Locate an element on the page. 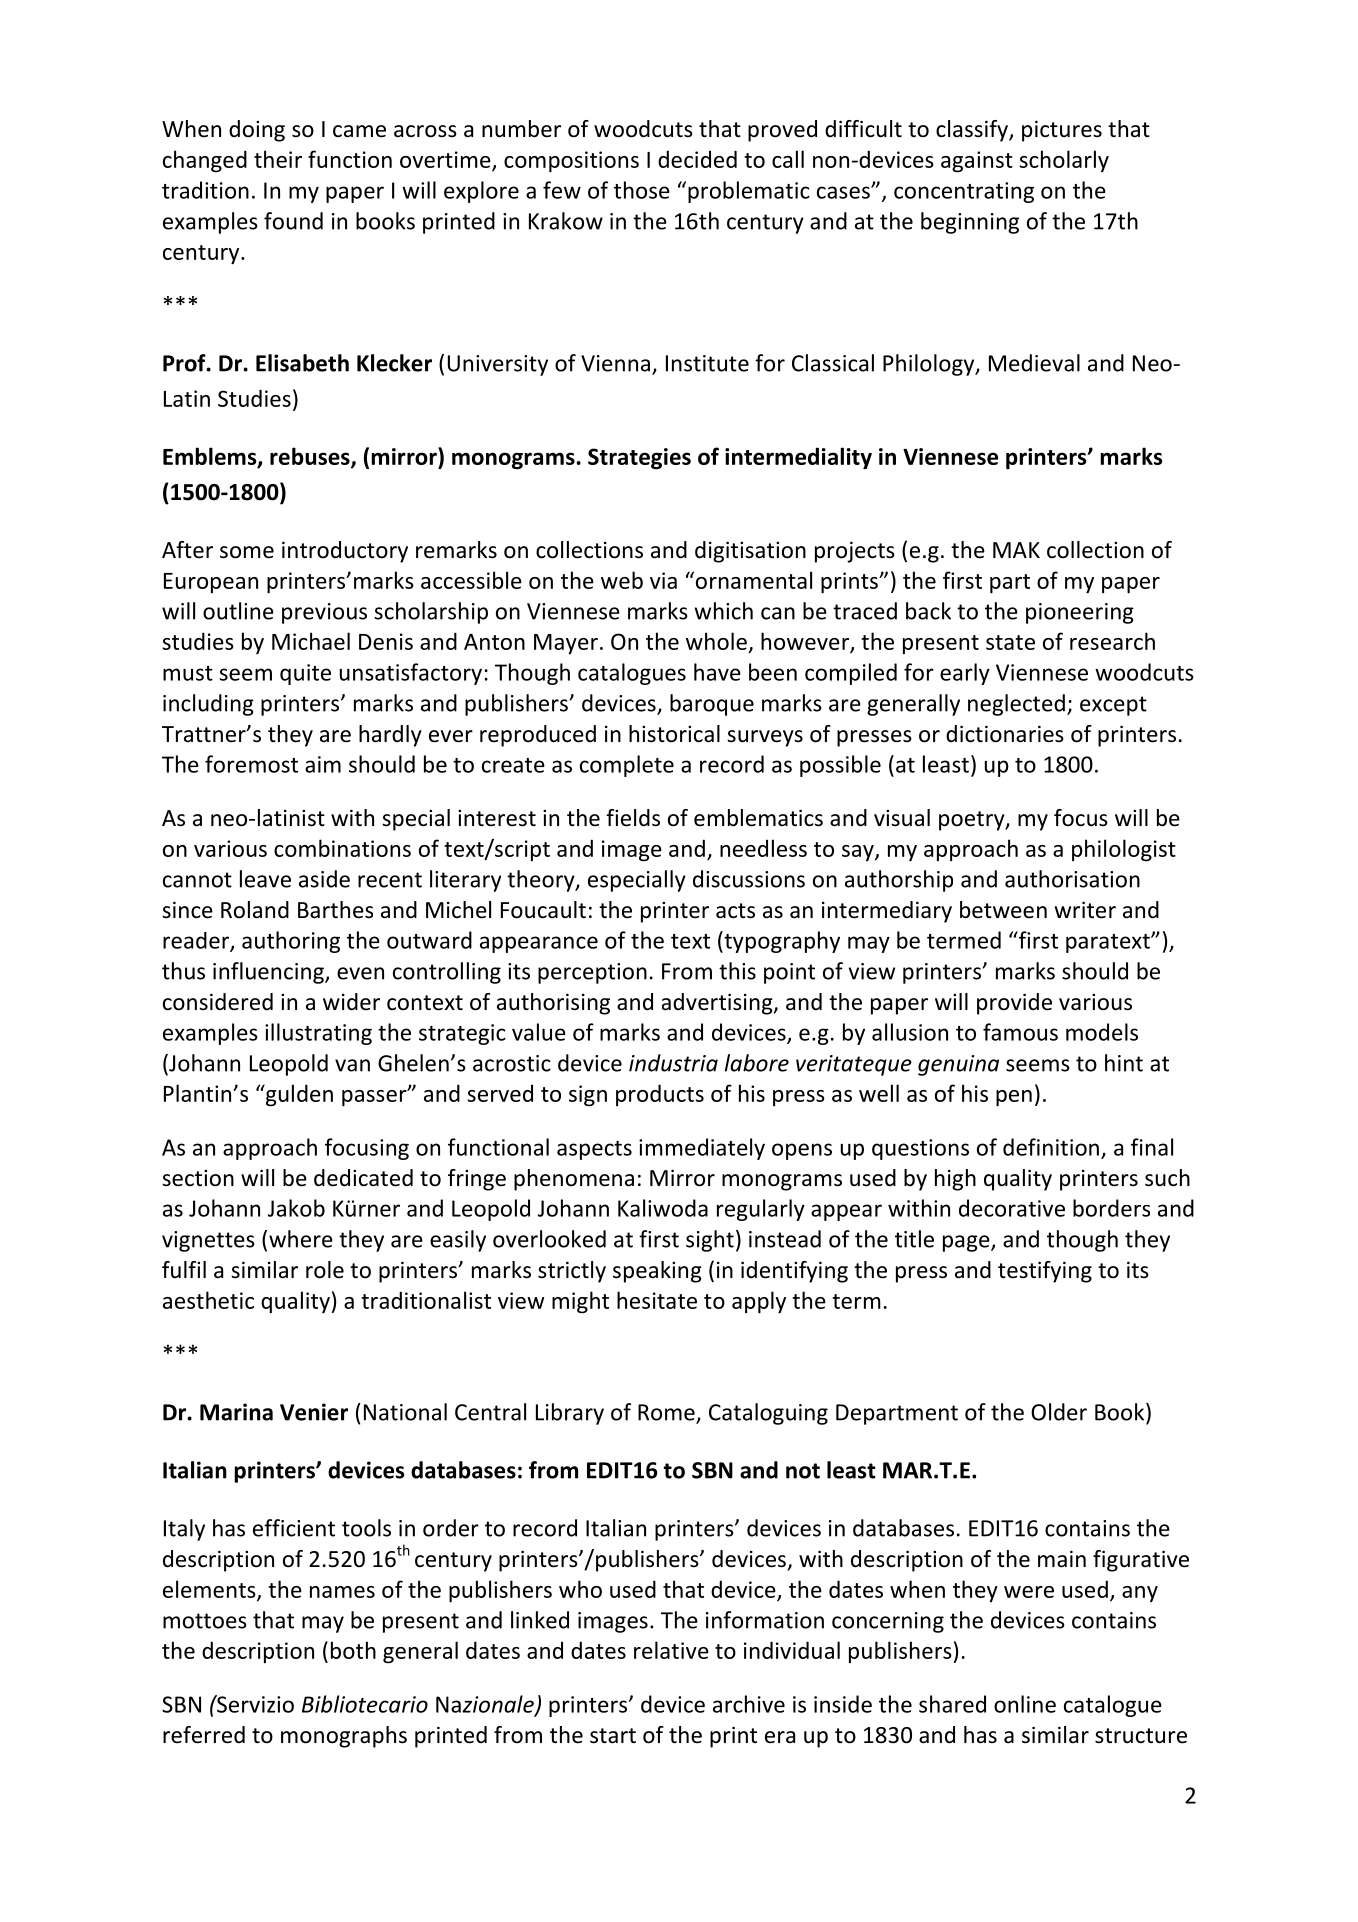 Image resolution: width=1358 pixels, height=1922 pixels. both is located at coordinates (353, 1650).
